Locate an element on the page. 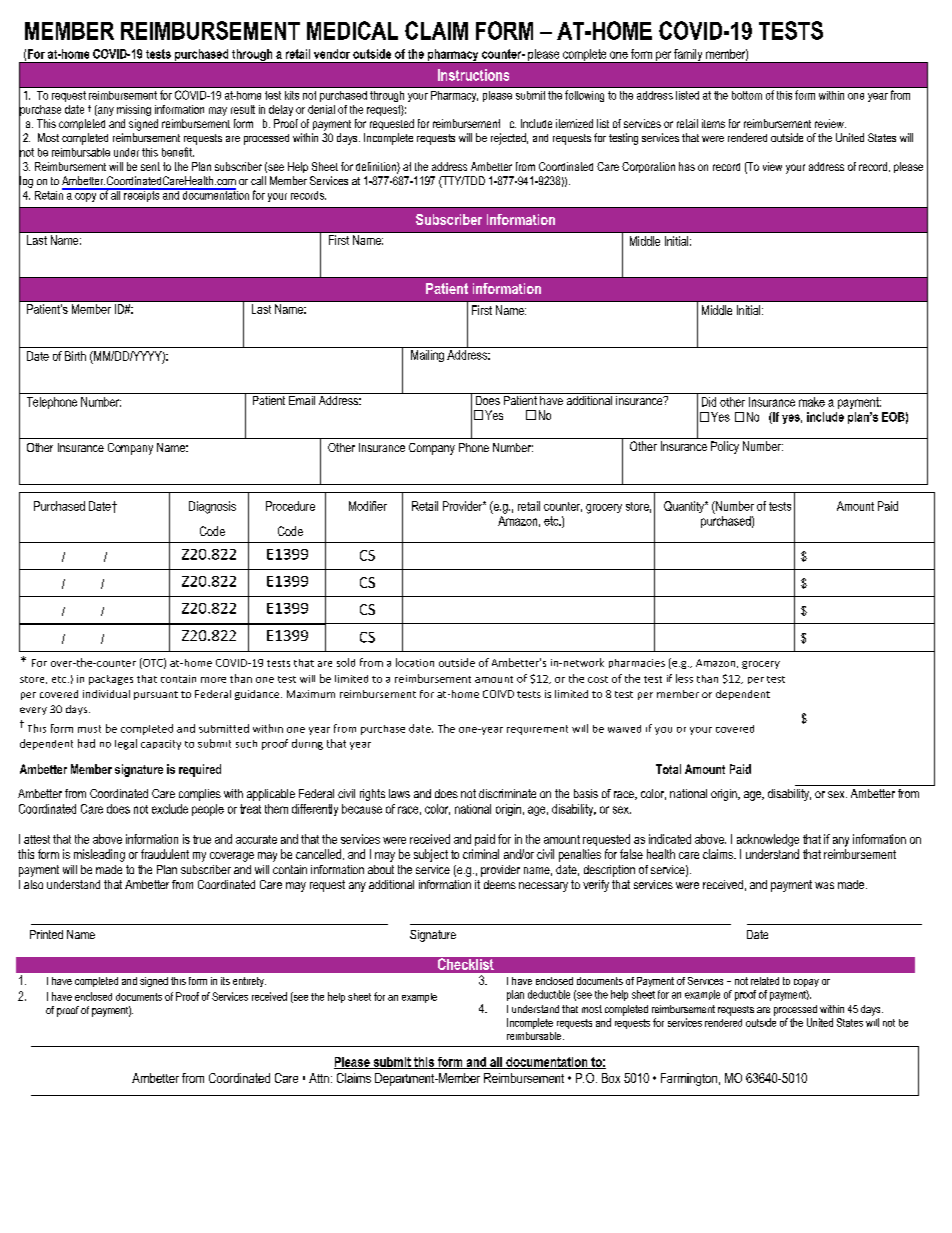 Image resolution: width=952 pixels, height=1233 pixels. Diagnosis is located at coordinates (212, 507).
